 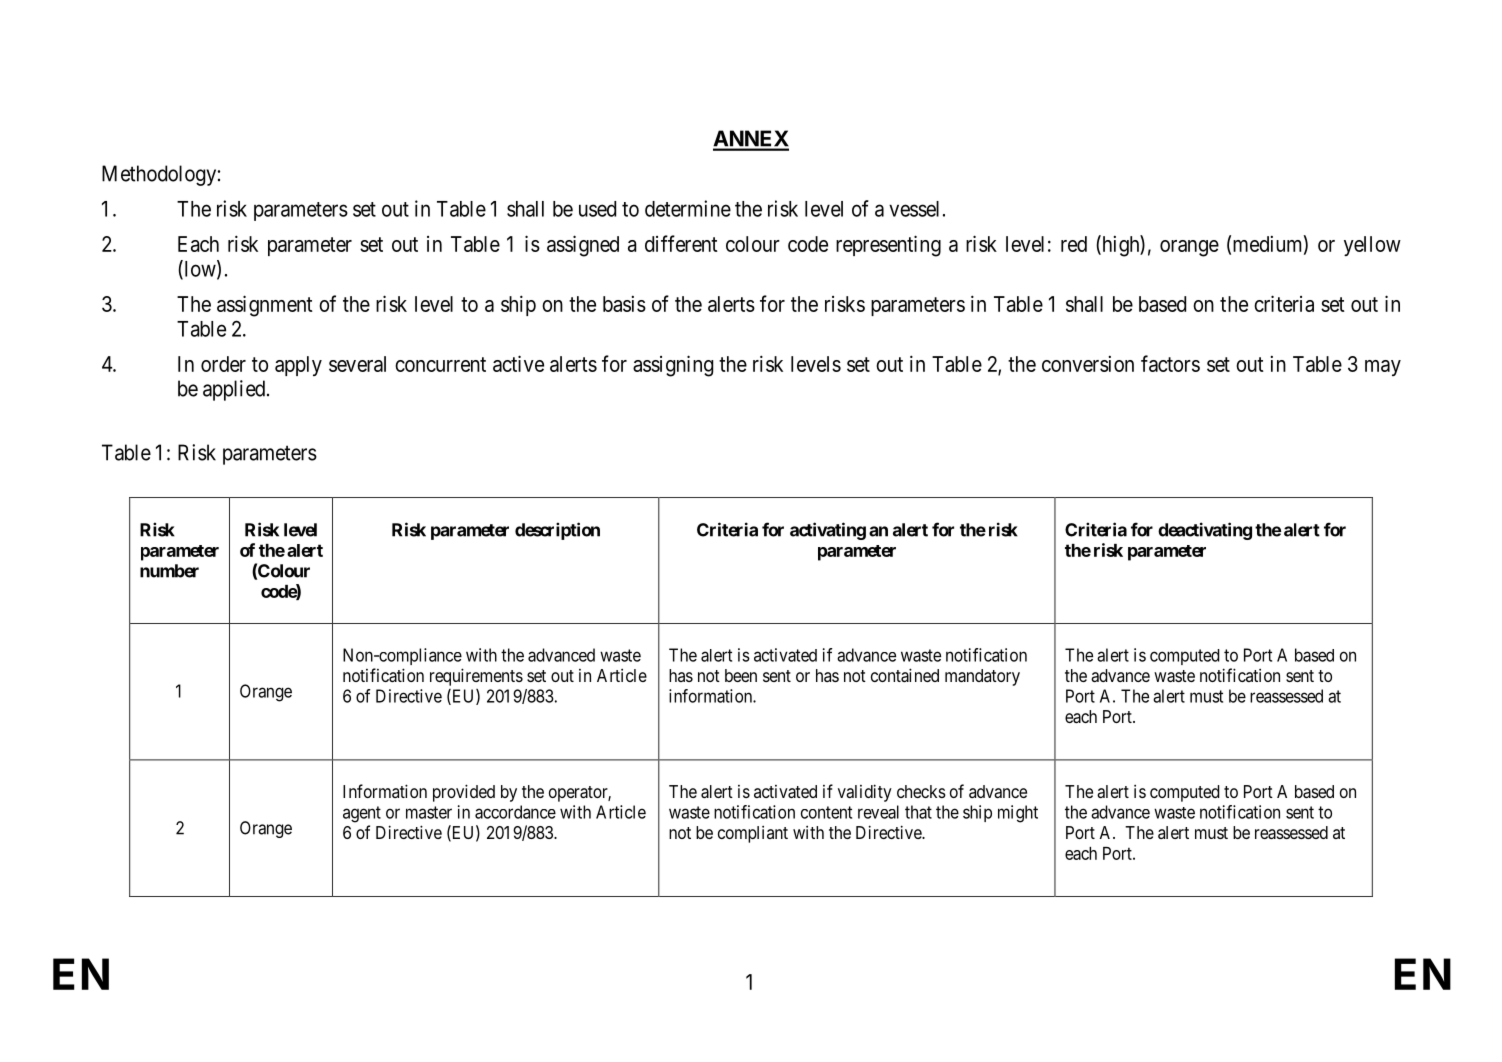 What do you see at coordinates (298, 366) in the document?
I see `apply` at bounding box center [298, 366].
